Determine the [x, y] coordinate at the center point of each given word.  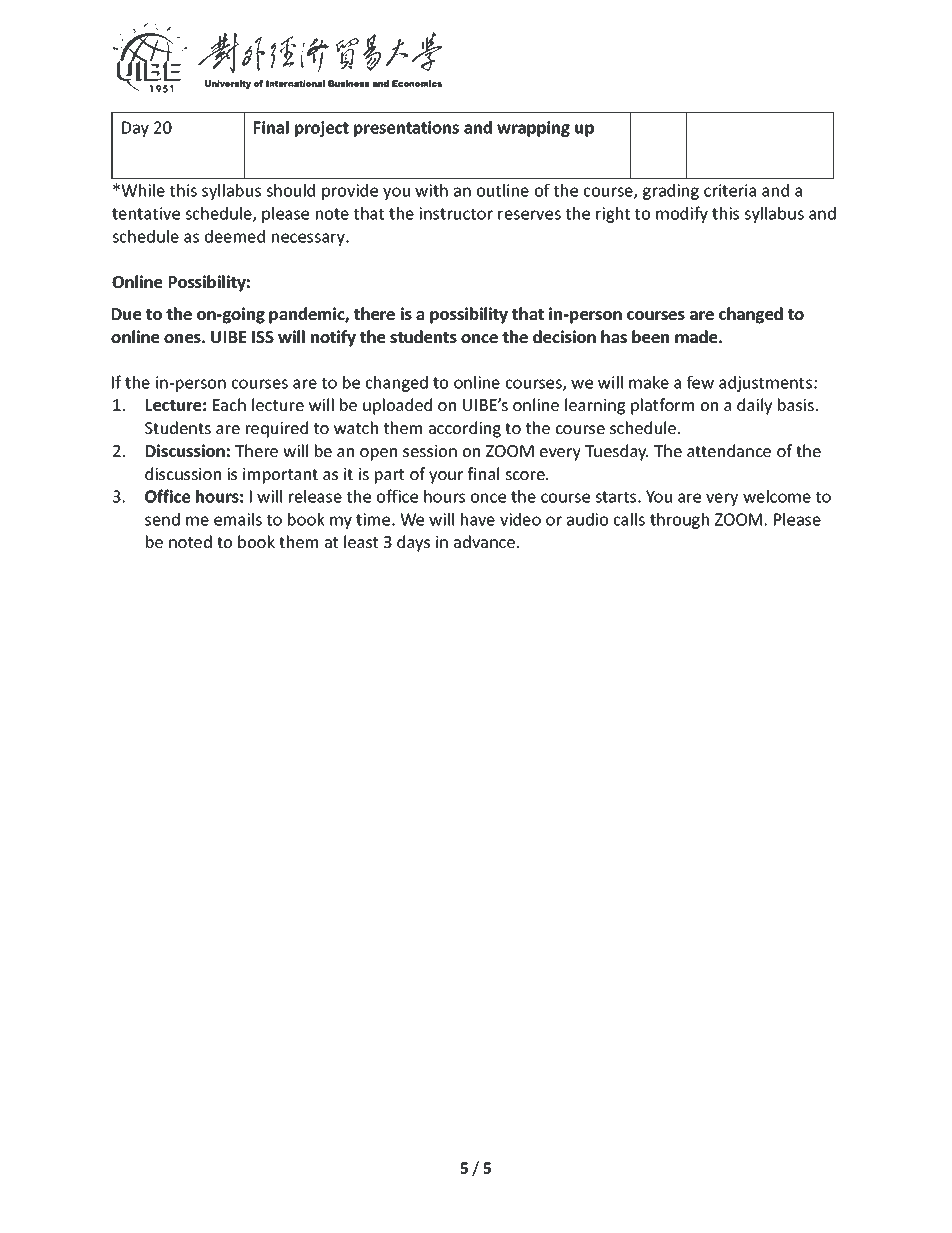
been [650, 336]
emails [238, 519]
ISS [263, 337]
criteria [730, 190]
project [322, 129]
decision [564, 336]
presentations [406, 129]
